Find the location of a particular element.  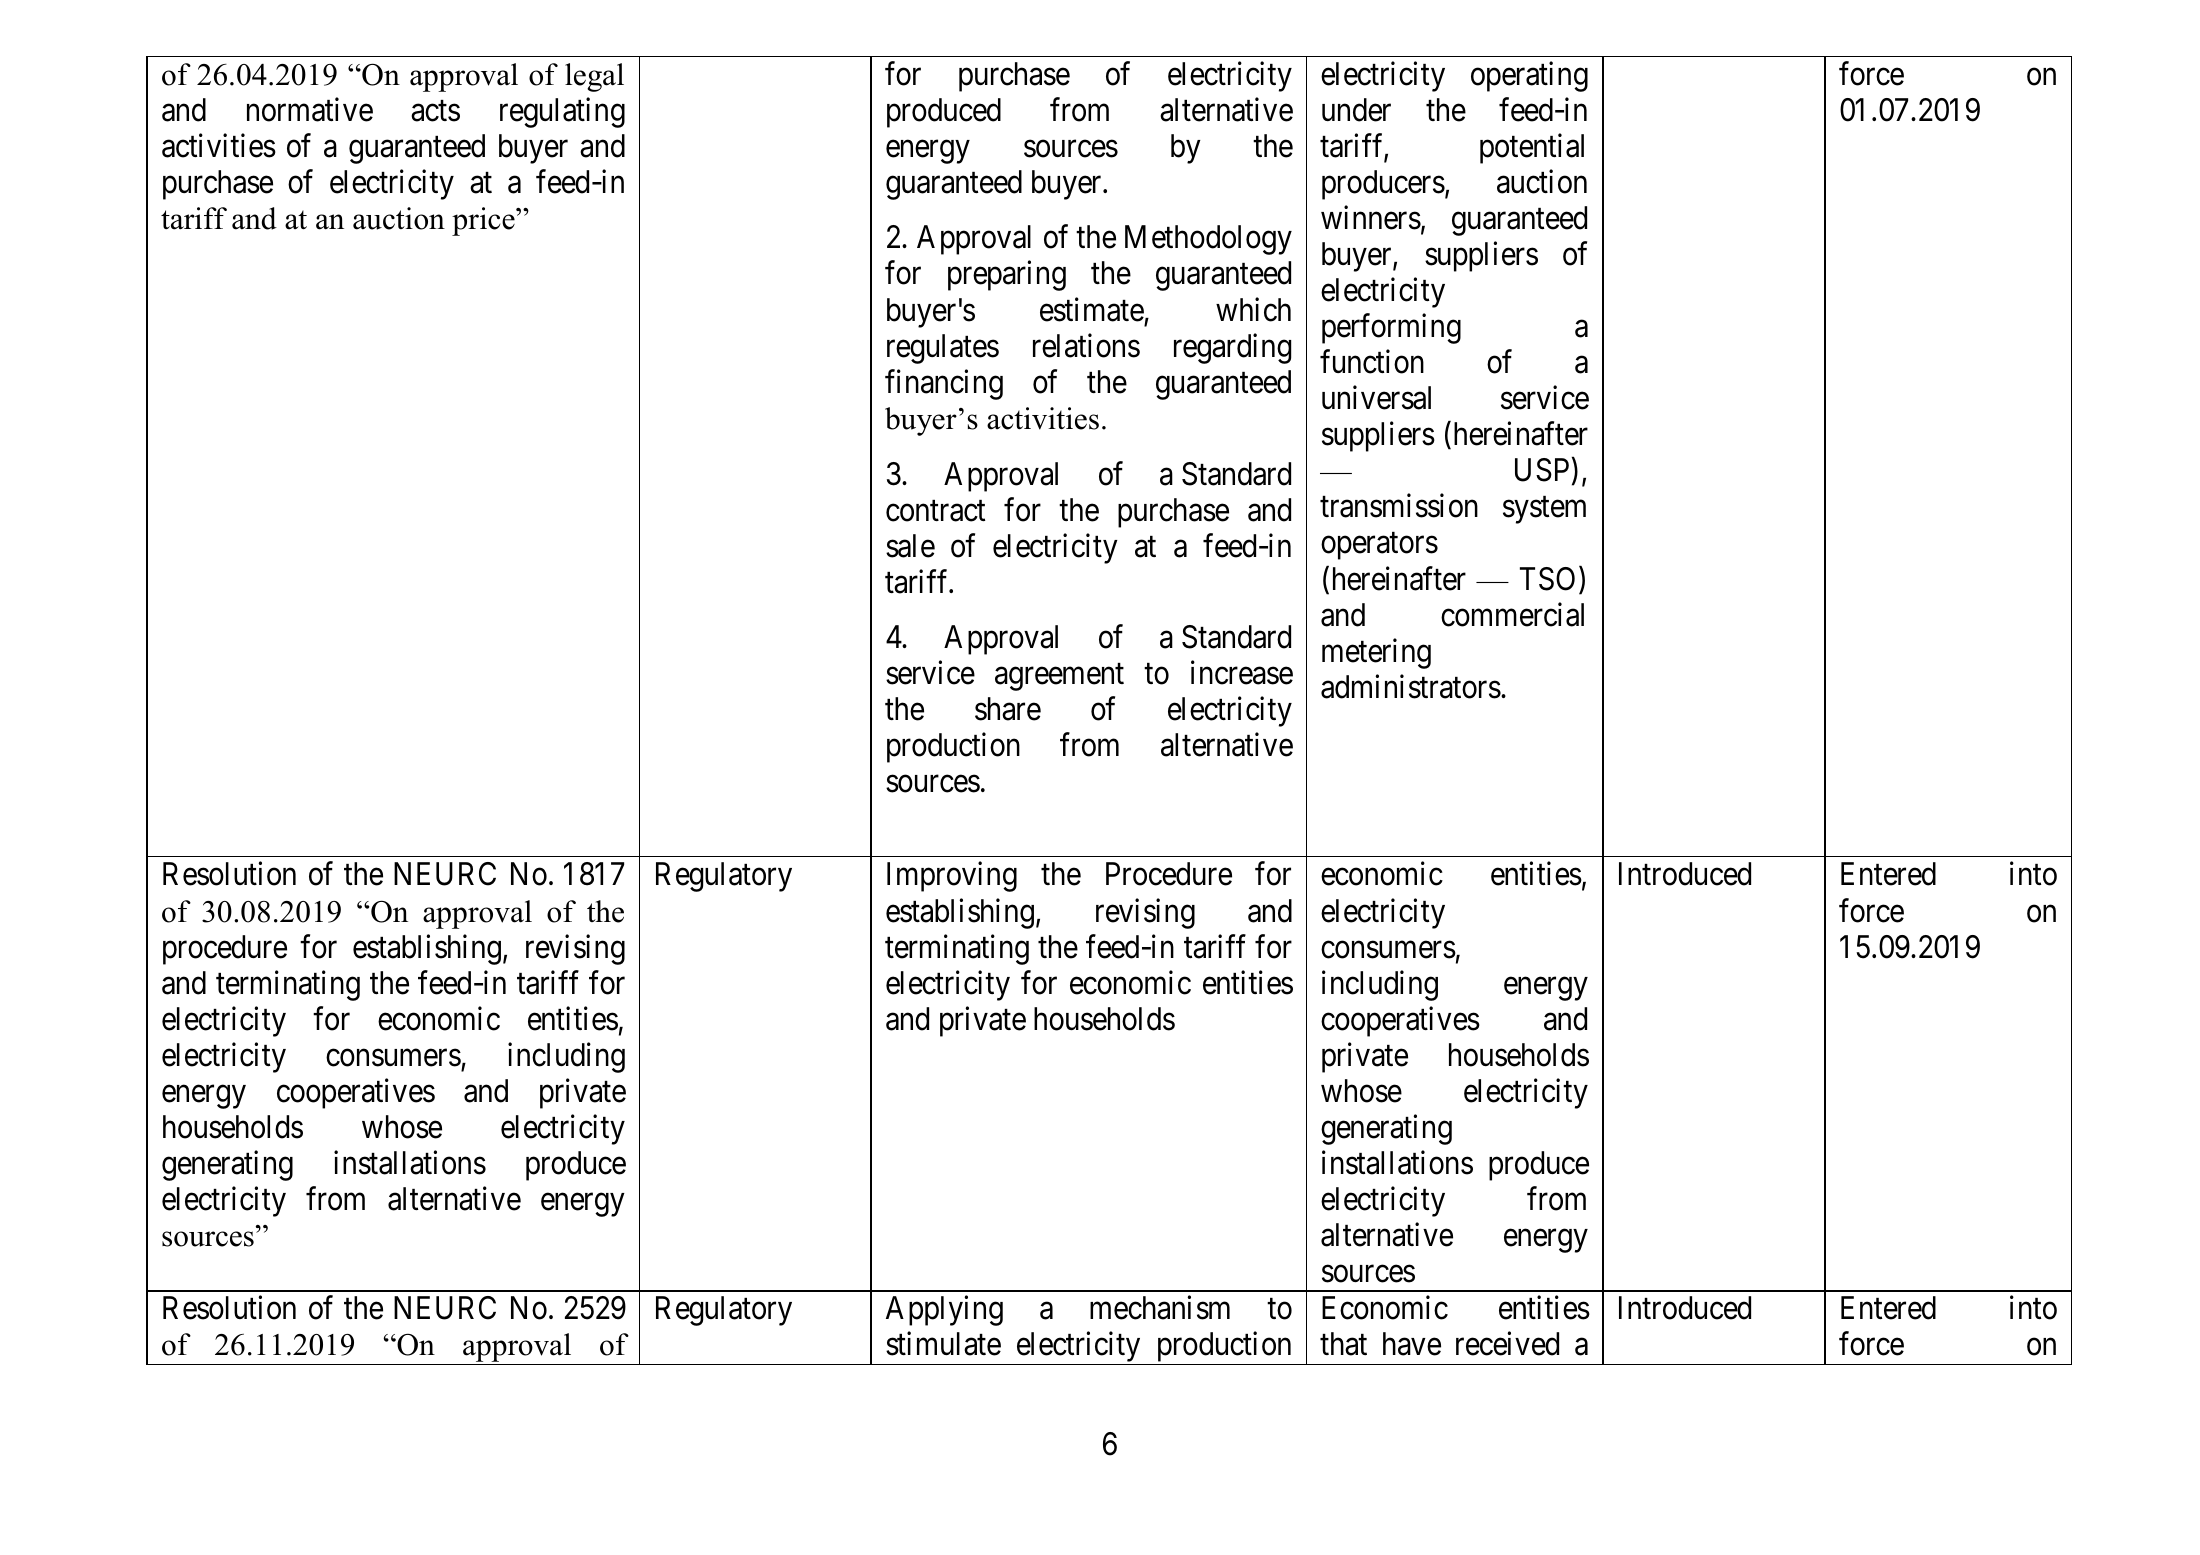

under is located at coordinates (1356, 110).
